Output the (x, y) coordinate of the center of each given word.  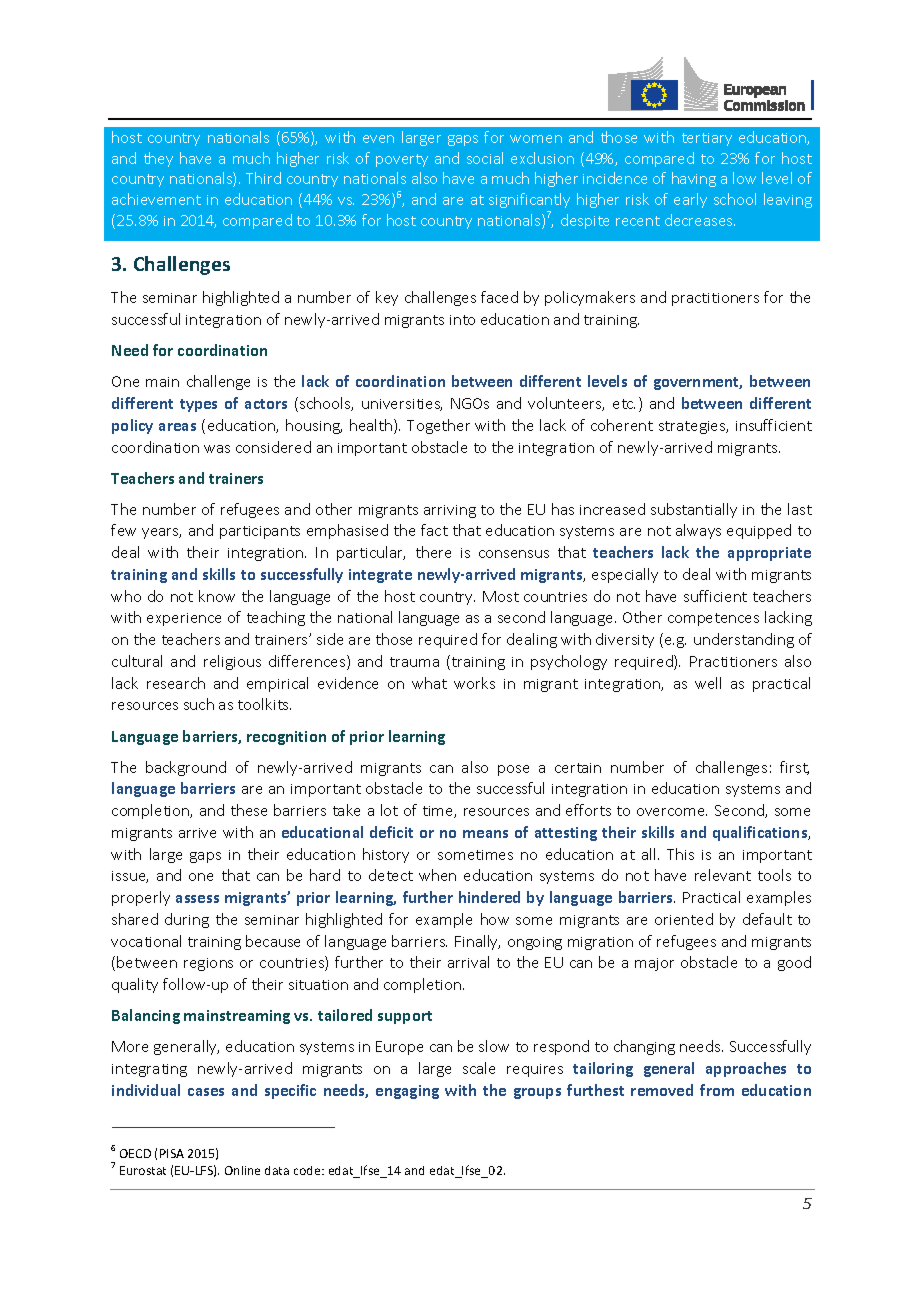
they (158, 159)
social (485, 158)
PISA (172, 1153)
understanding (744, 640)
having (694, 179)
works (474, 683)
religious (232, 662)
